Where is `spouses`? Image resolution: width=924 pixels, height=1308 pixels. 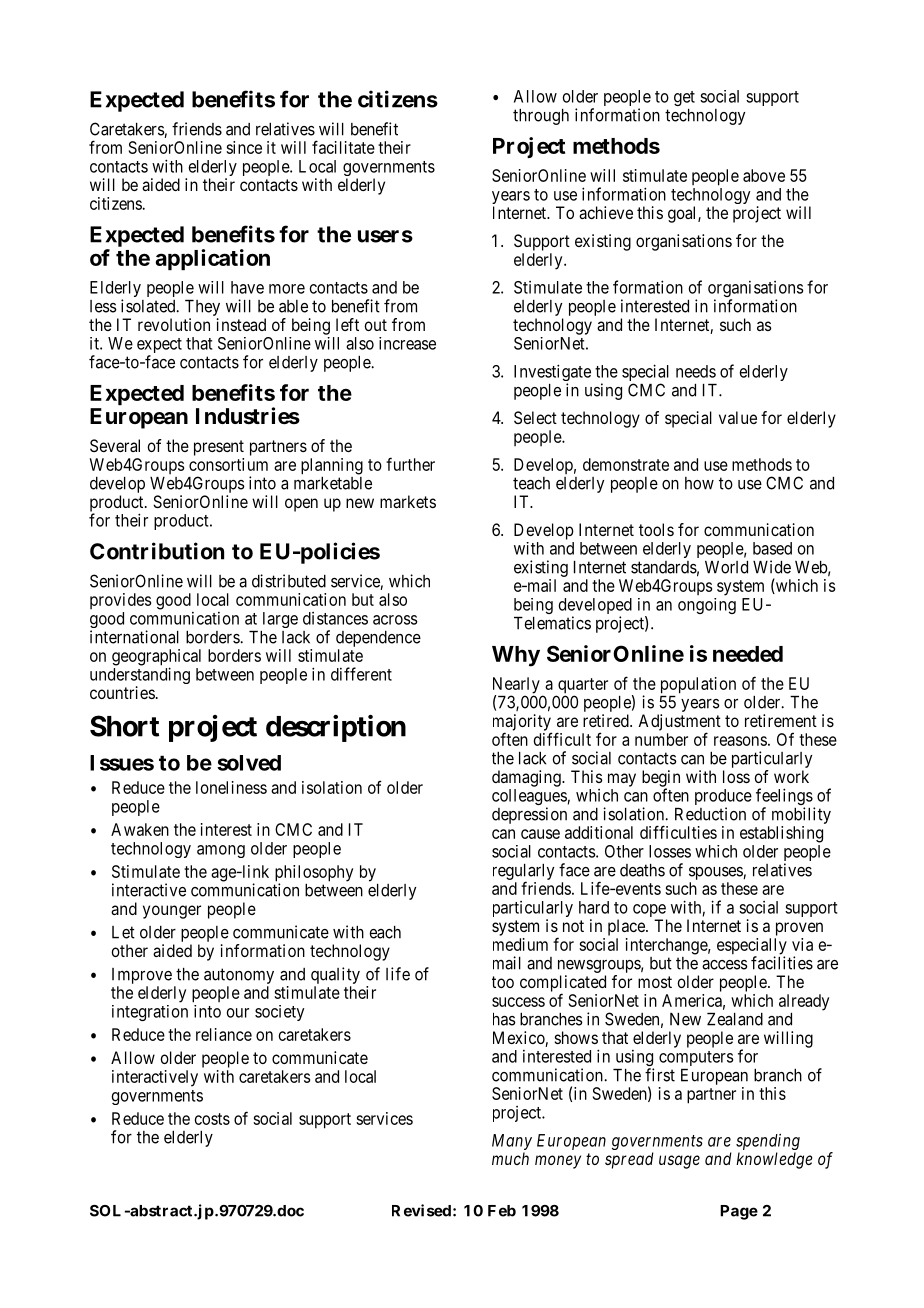 spouses is located at coordinates (716, 873).
